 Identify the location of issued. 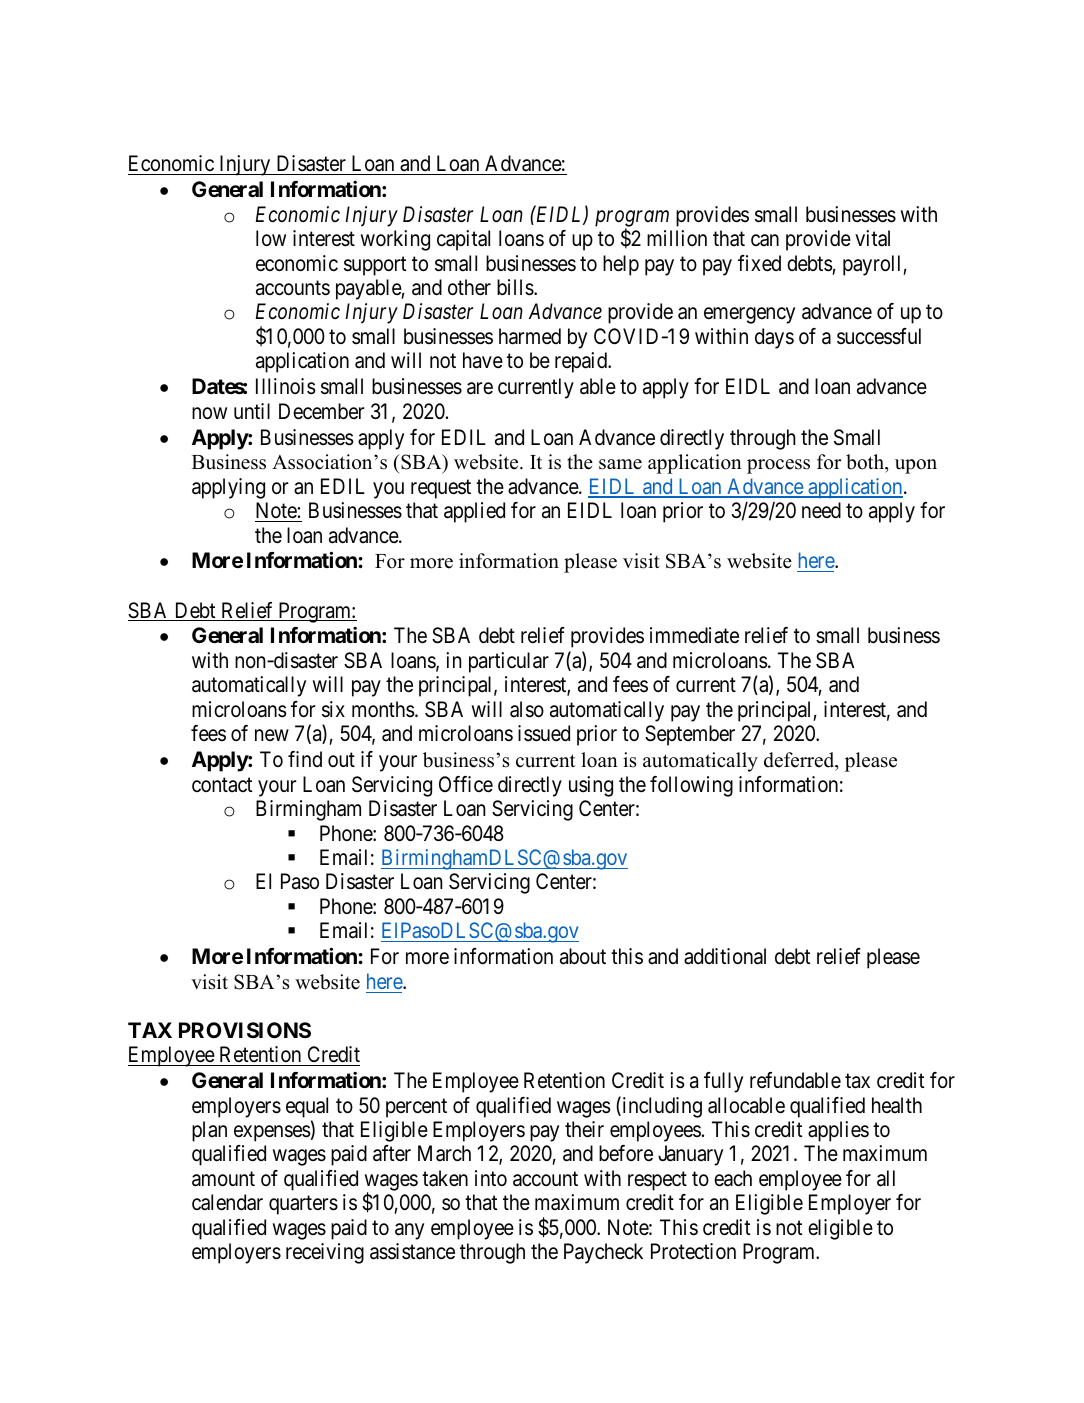
(544, 733).
